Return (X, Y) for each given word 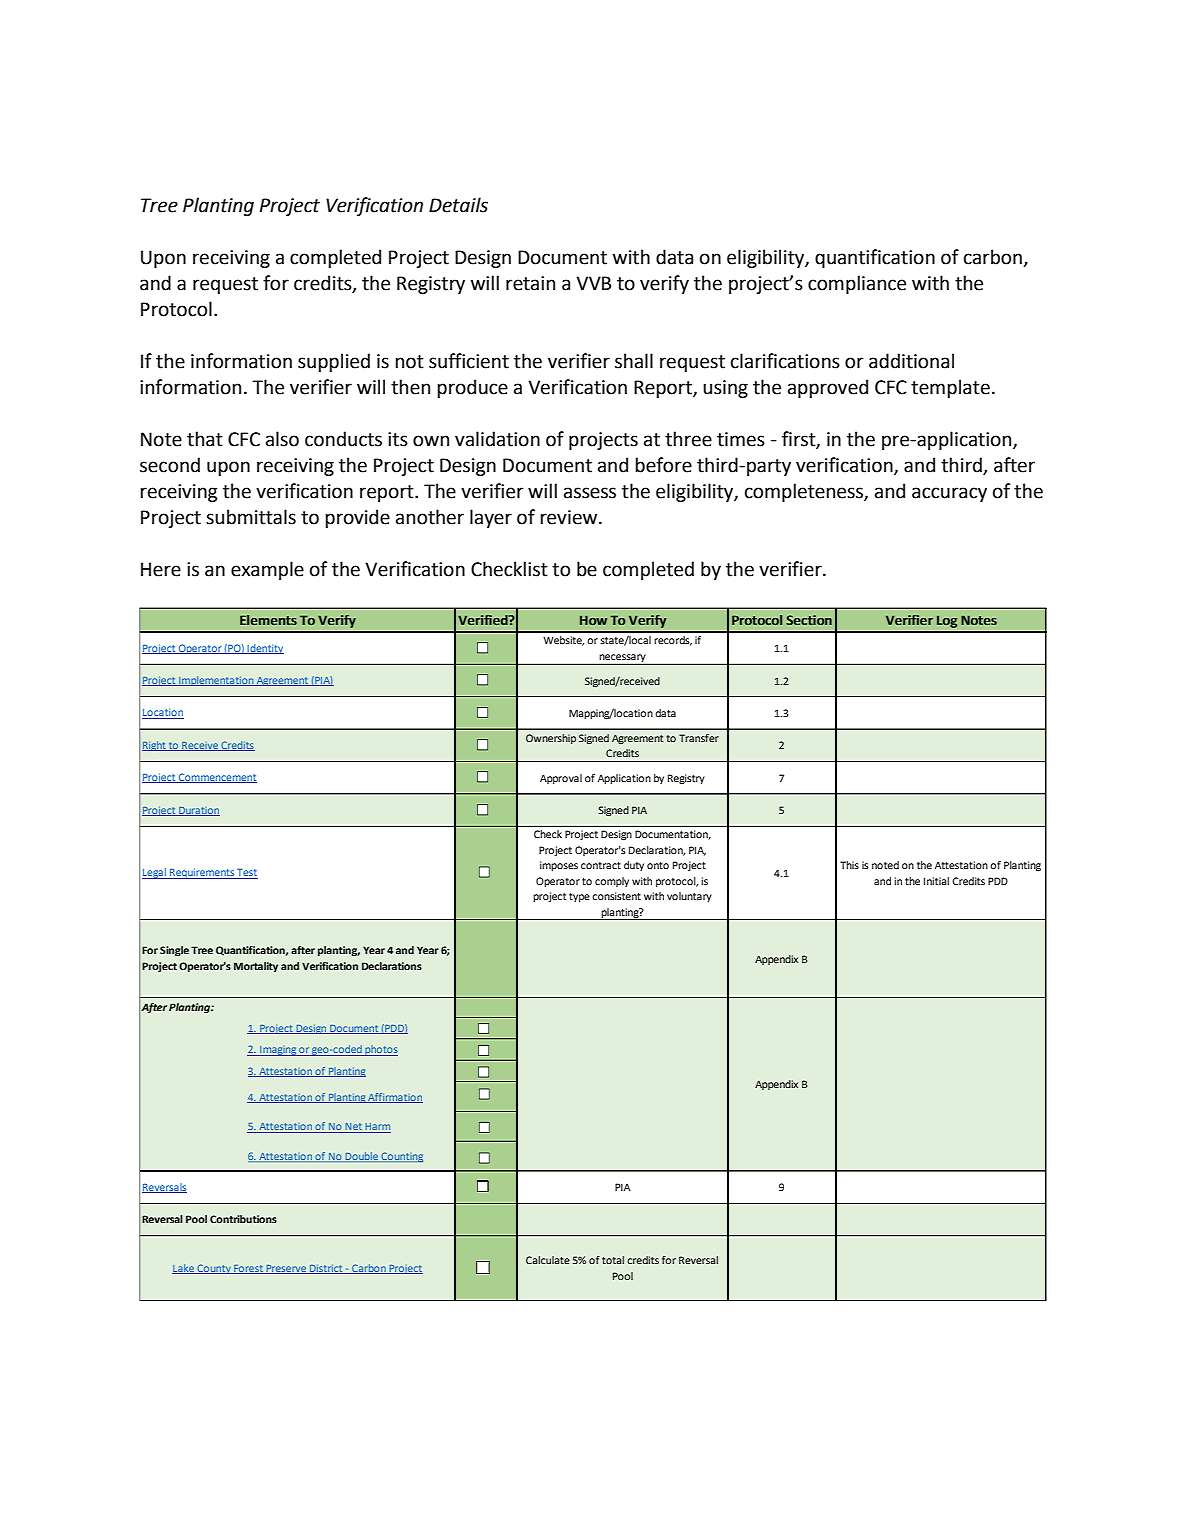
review (570, 517)
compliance (857, 284)
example (267, 570)
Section (809, 620)
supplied (334, 362)
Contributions (243, 1219)
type (579, 897)
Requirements (202, 873)
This (849, 865)
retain (530, 283)
